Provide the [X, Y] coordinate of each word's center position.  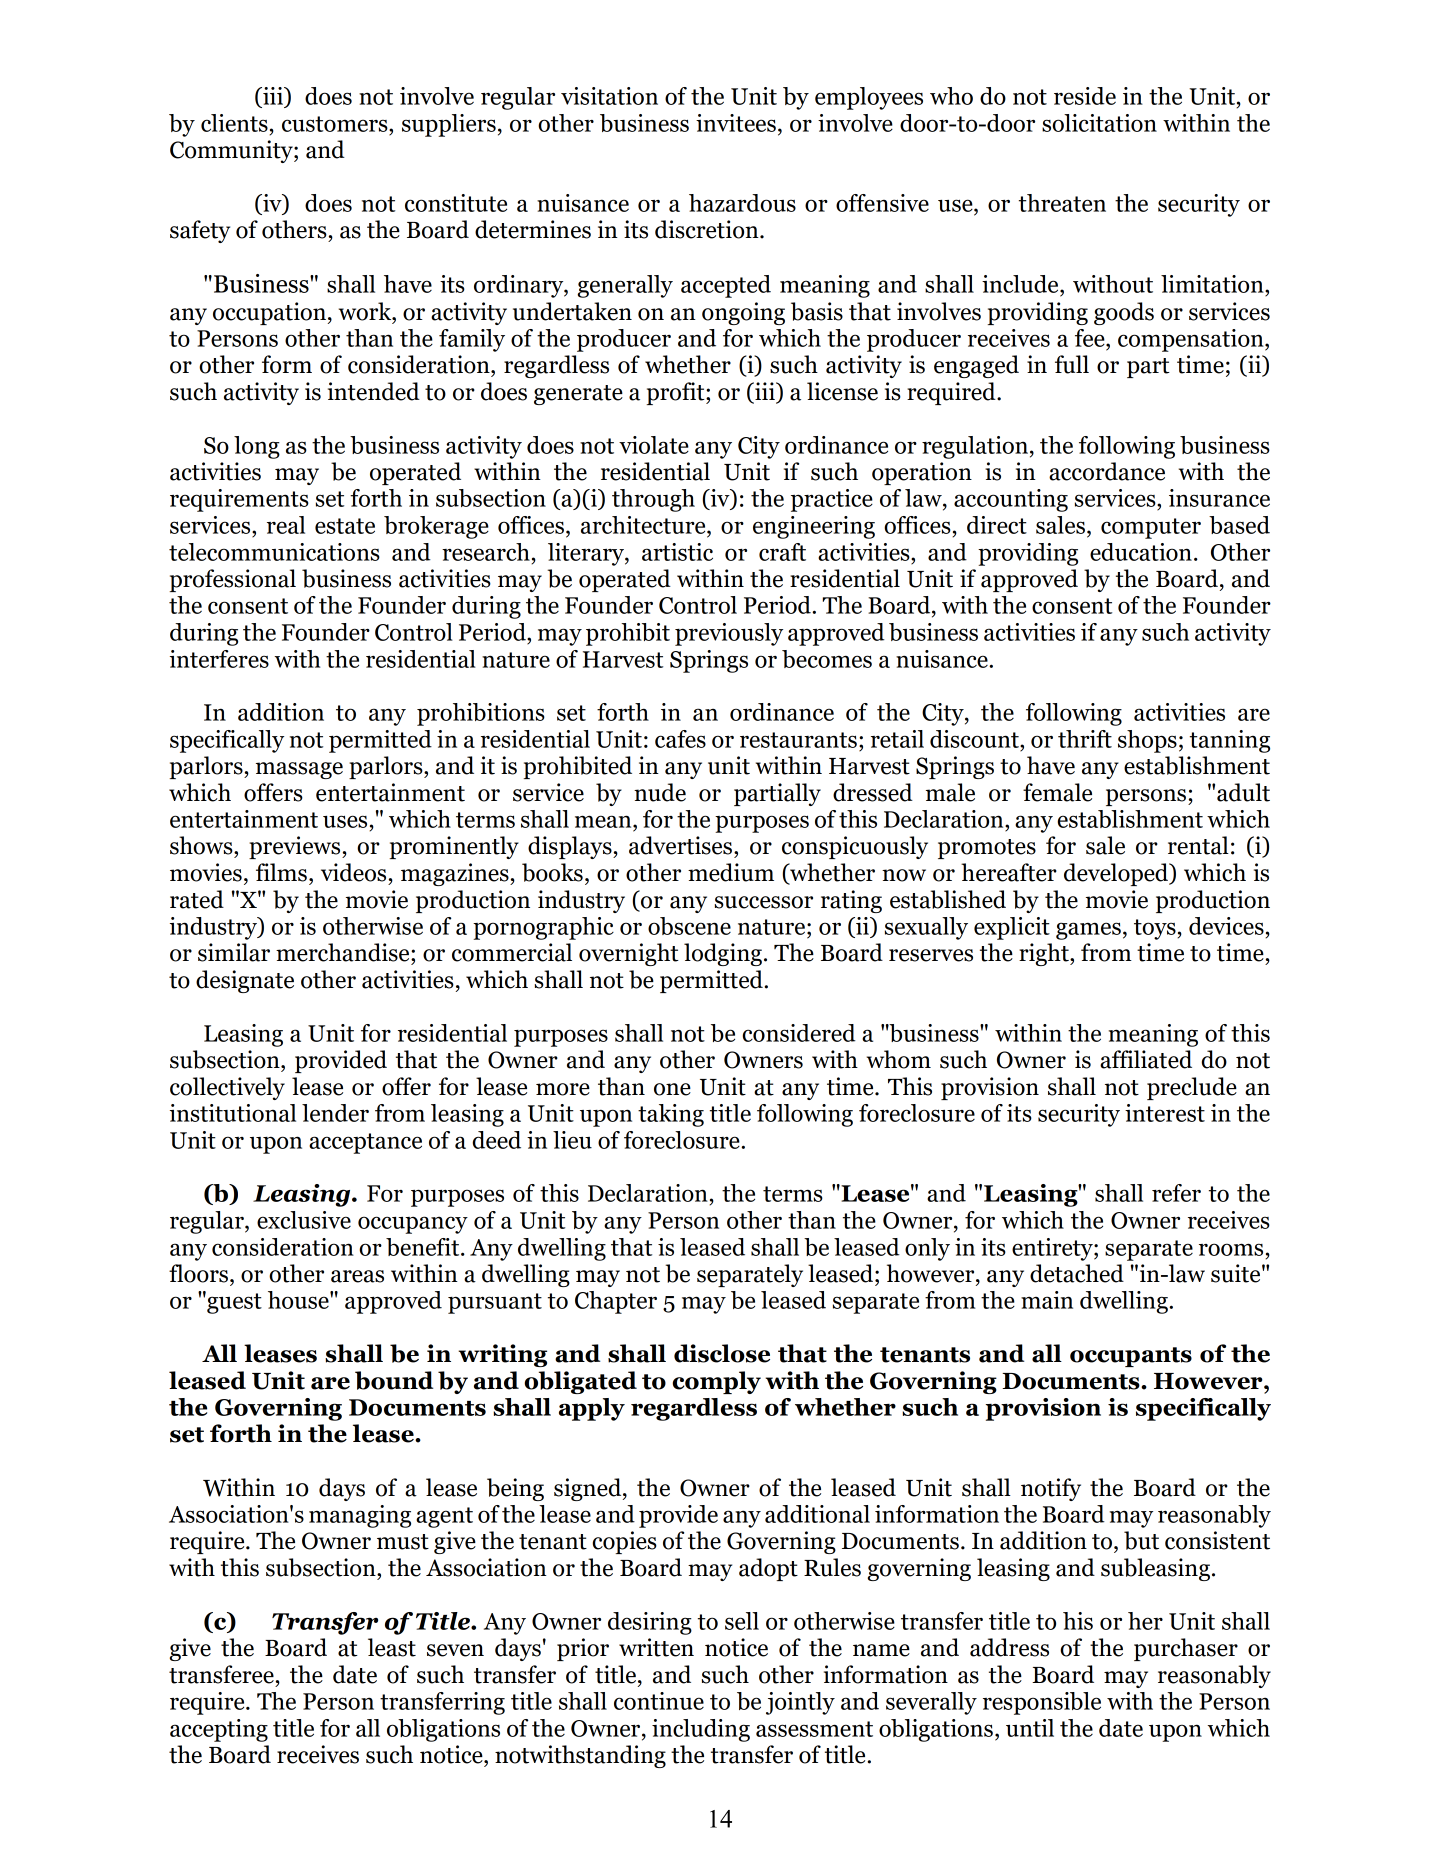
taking [671, 1115]
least [392, 1647]
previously [729, 634]
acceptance [365, 1143]
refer [1176, 1193]
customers [336, 124]
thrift [1085, 739]
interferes [219, 659]
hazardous [742, 203]
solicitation [1099, 123]
